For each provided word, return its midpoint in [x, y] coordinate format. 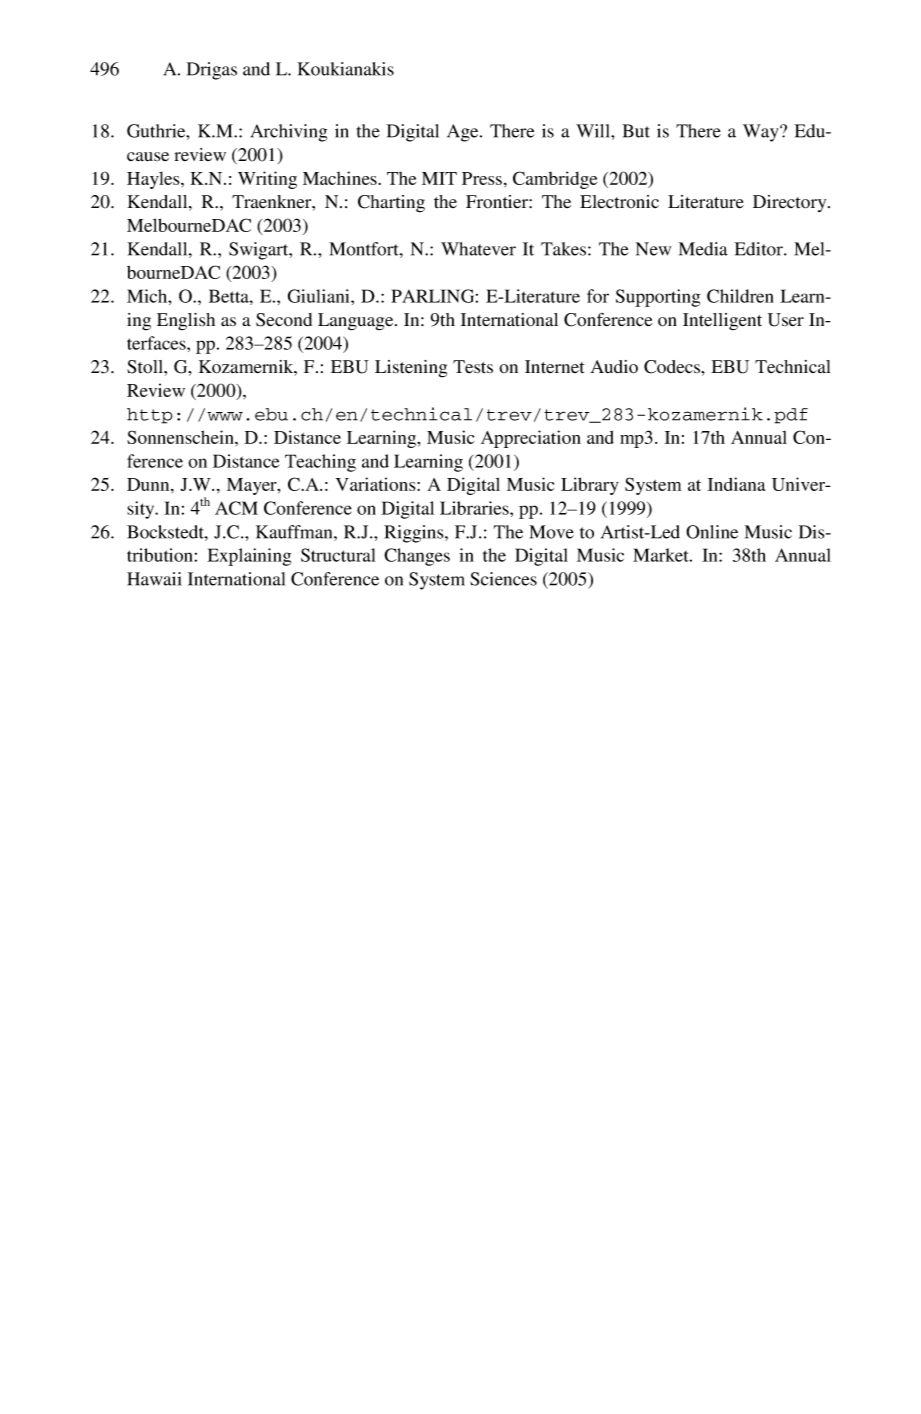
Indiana [736, 484]
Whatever [478, 249]
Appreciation [531, 439]
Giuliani [320, 296]
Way [762, 133]
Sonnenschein [181, 437]
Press [482, 178]
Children [740, 296]
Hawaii [154, 579]
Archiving [289, 133]
